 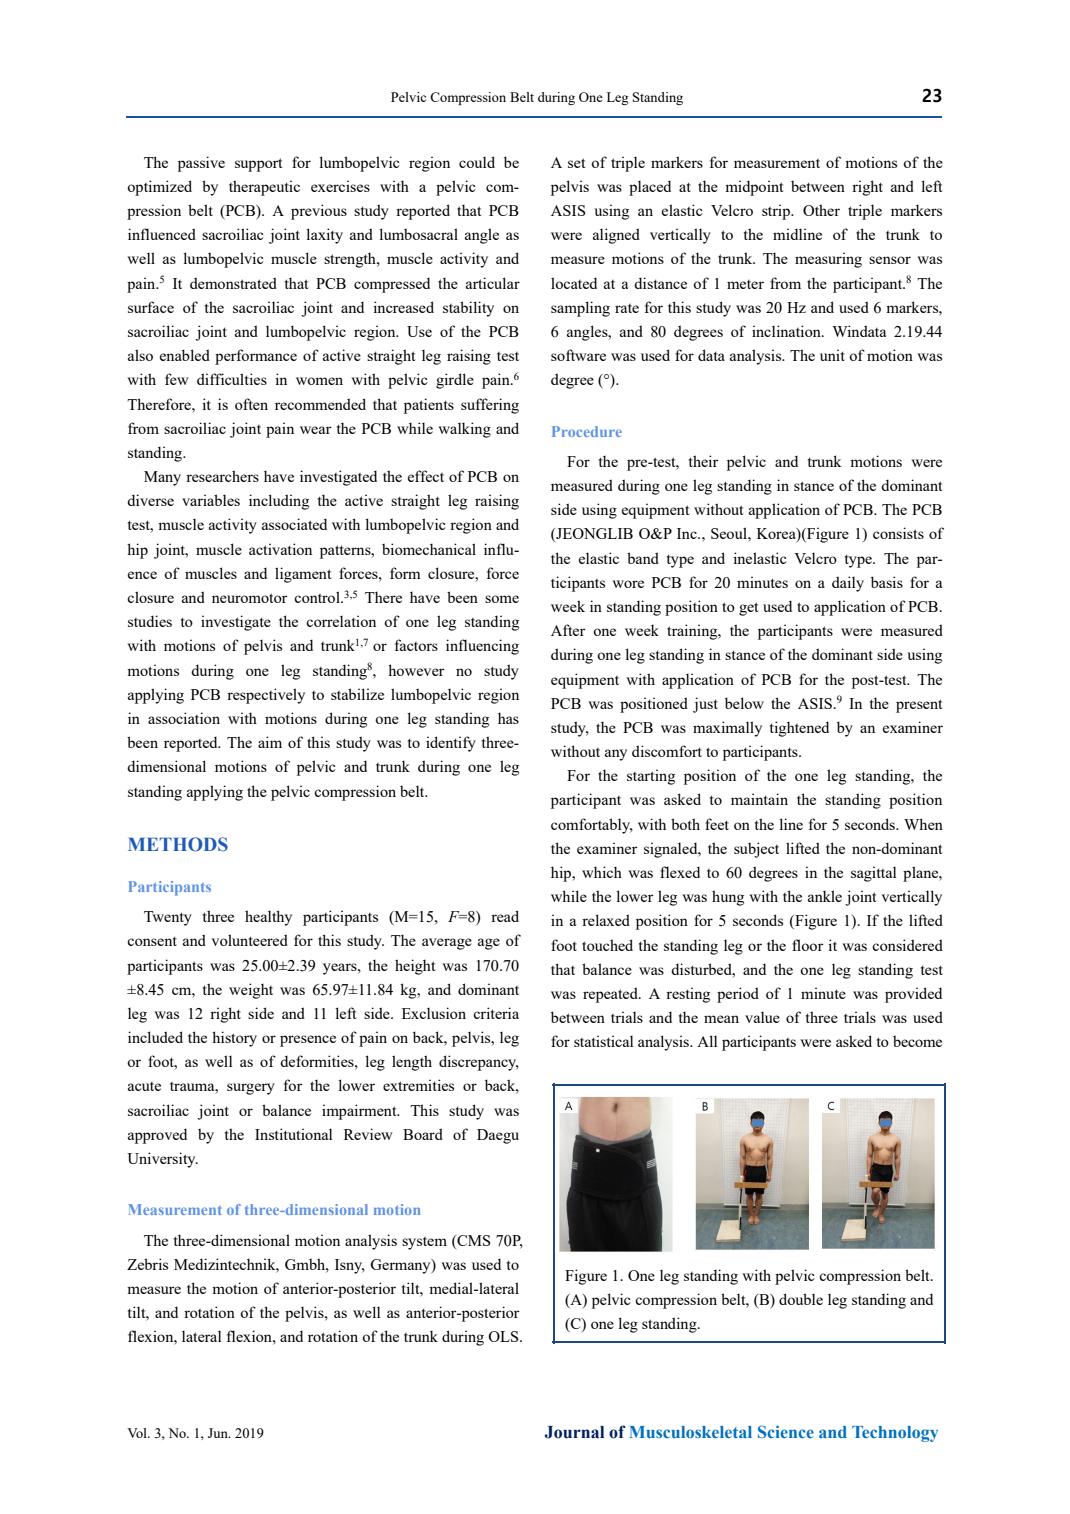 I want to click on aim, so click(x=270, y=742).
